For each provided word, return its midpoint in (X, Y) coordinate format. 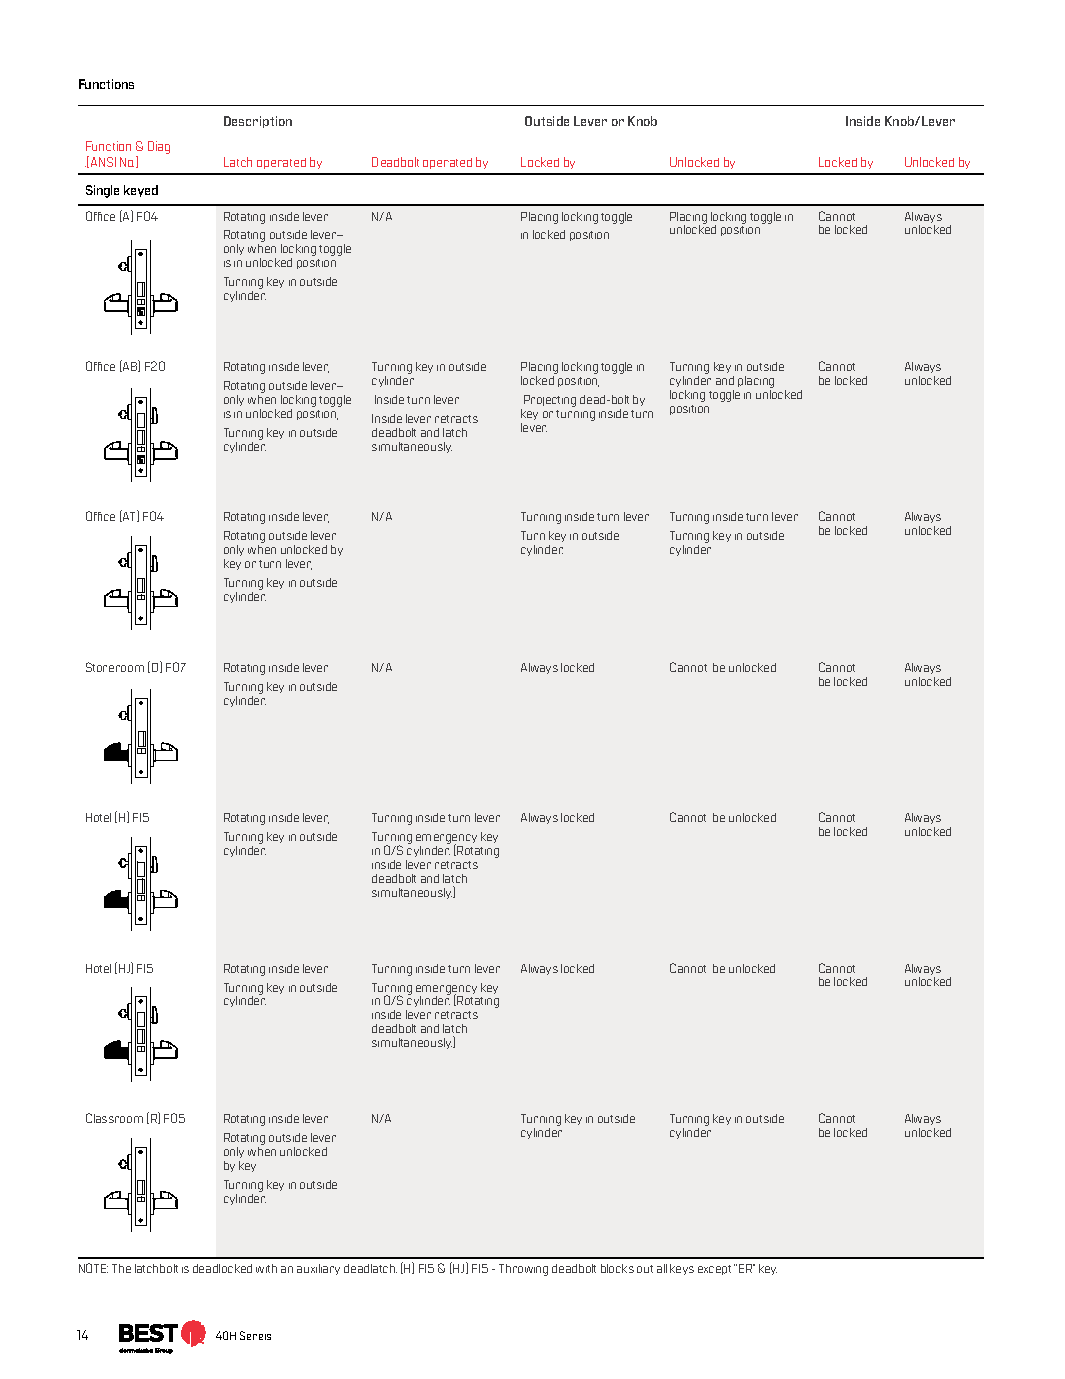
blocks (617, 1268)
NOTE (93, 1268)
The (121, 1268)
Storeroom (115, 667)
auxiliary (318, 1269)
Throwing (523, 1270)
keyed (141, 191)
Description (258, 122)
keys (682, 1269)
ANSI (103, 162)
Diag (159, 147)
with (266, 1268)
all (662, 1268)
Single (102, 191)
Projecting (550, 401)
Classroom (114, 1118)
